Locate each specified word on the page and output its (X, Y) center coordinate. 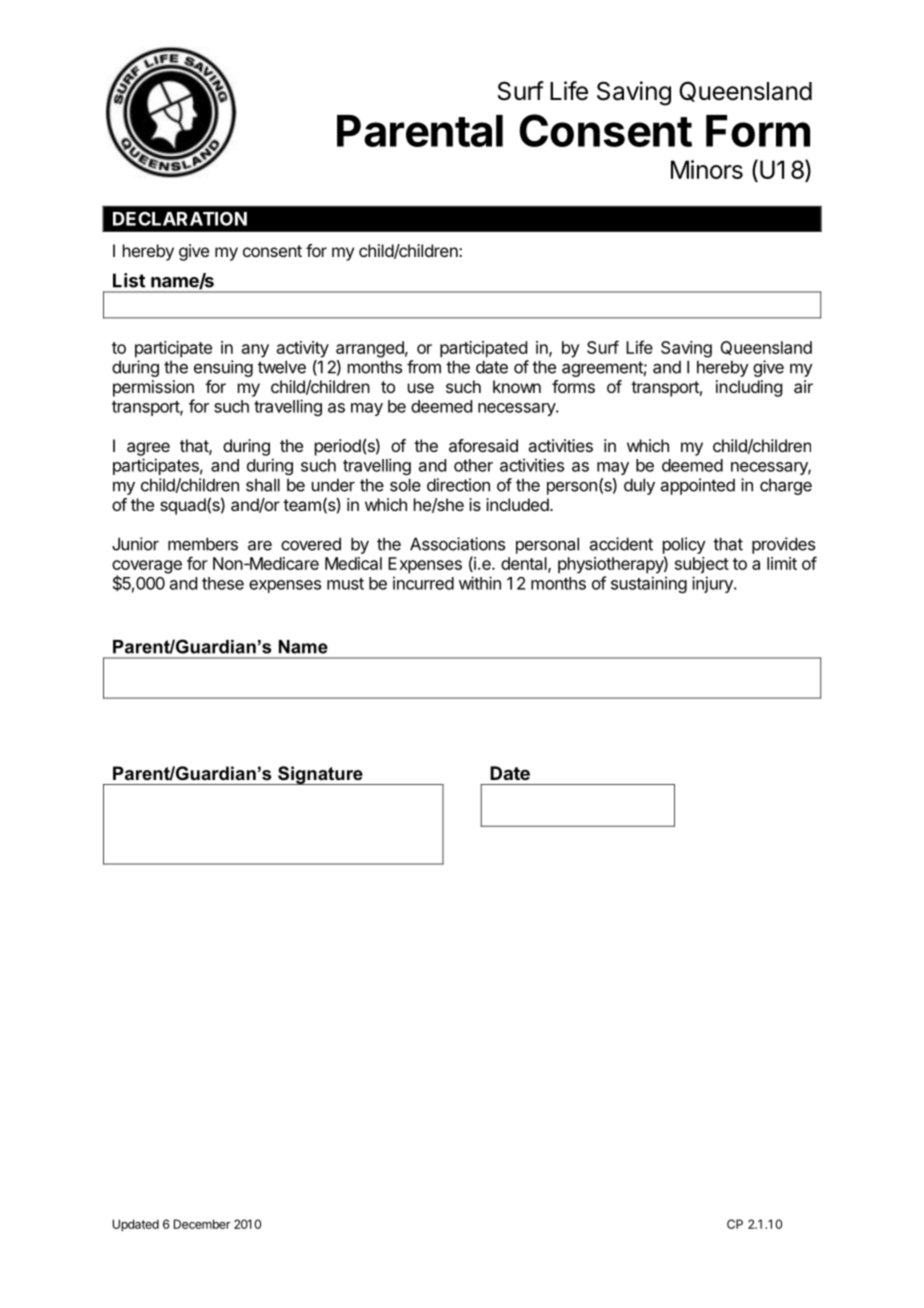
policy (684, 545)
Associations (457, 544)
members (203, 544)
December (202, 1224)
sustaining (649, 584)
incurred (423, 583)
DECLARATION (180, 218)
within (480, 583)
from (424, 367)
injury (713, 584)
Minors (707, 169)
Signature (320, 775)
